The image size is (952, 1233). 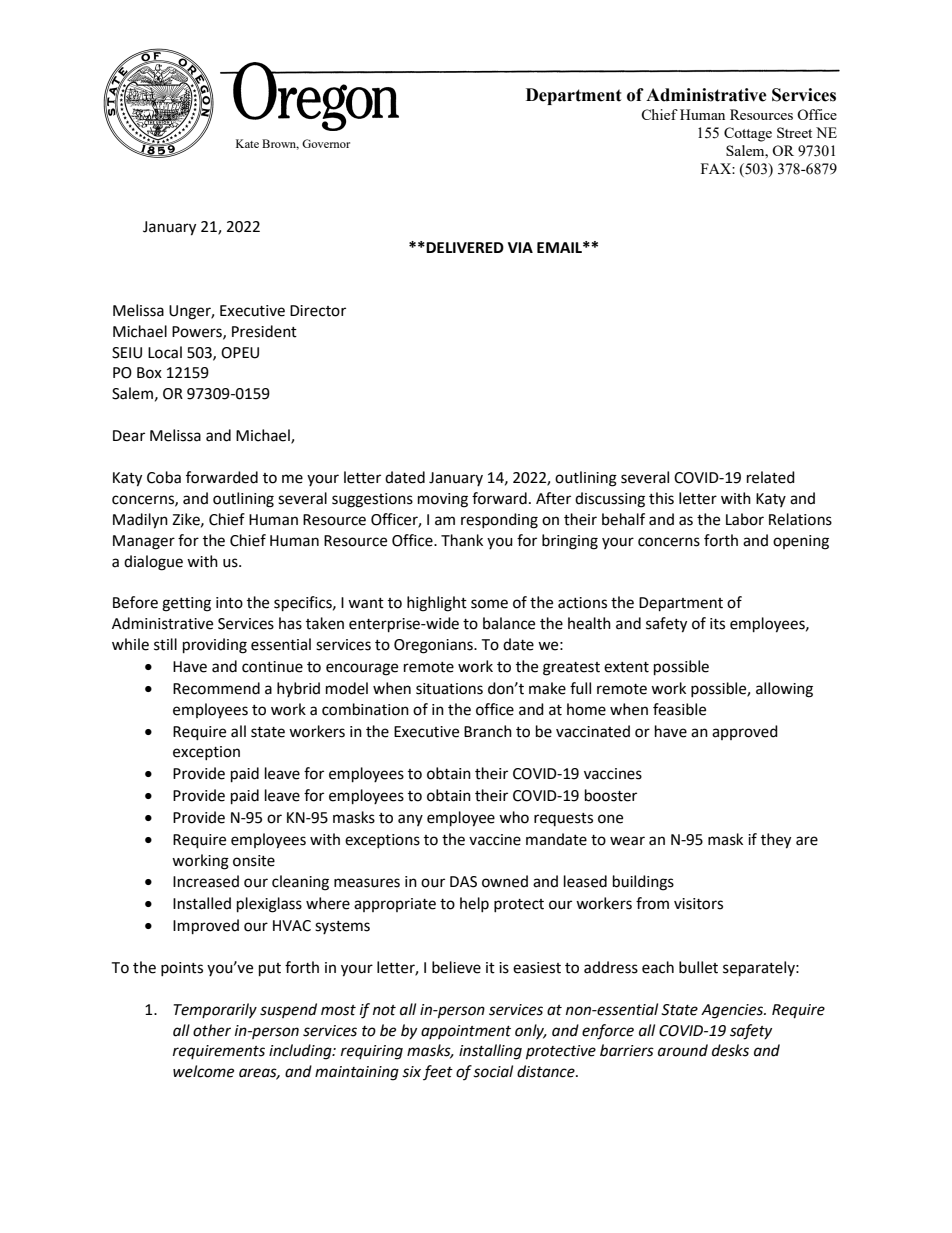 What do you see at coordinates (776, 841) in the screenshot?
I see `they` at bounding box center [776, 841].
